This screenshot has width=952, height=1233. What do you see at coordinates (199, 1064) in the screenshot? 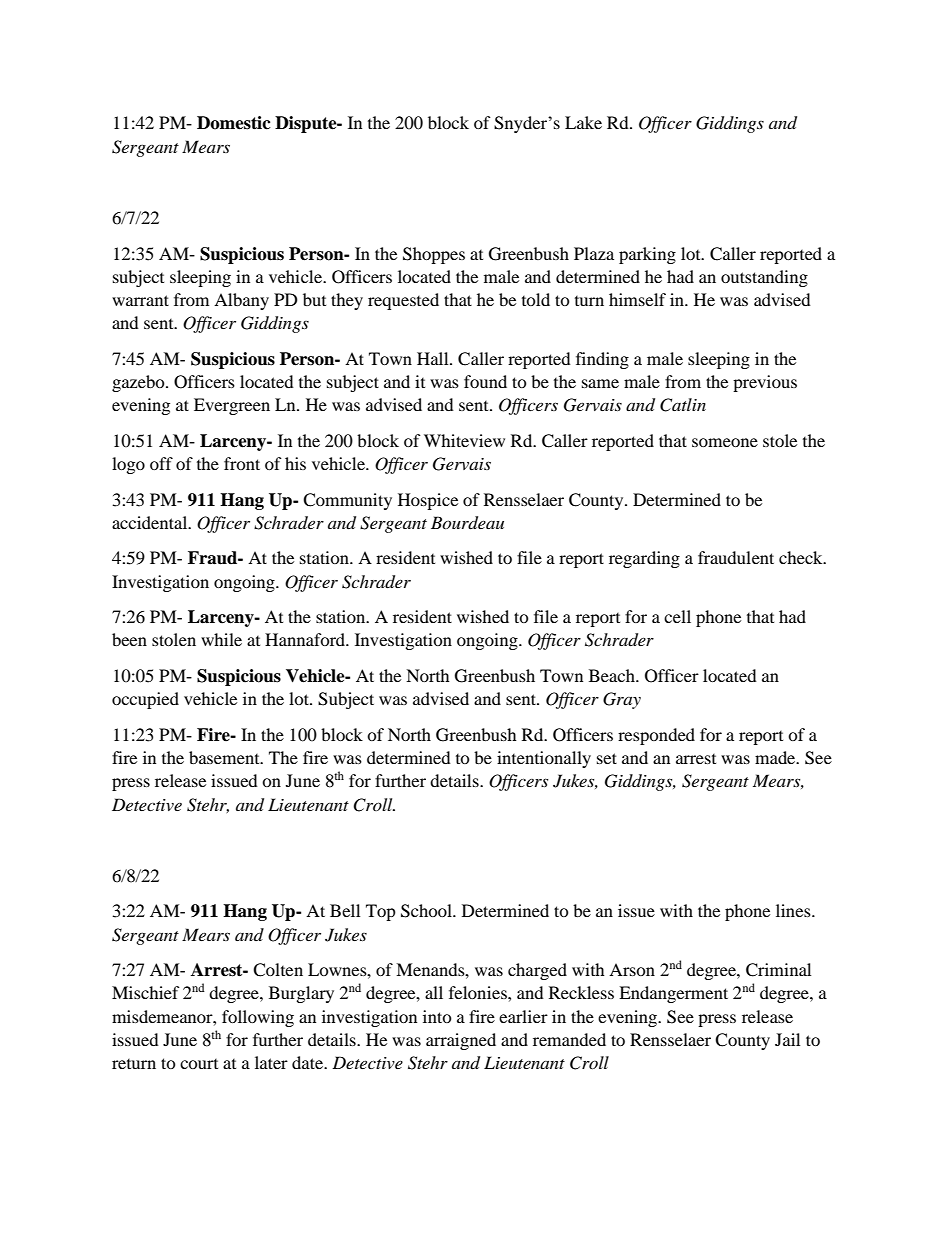
I see `court` at bounding box center [199, 1064].
